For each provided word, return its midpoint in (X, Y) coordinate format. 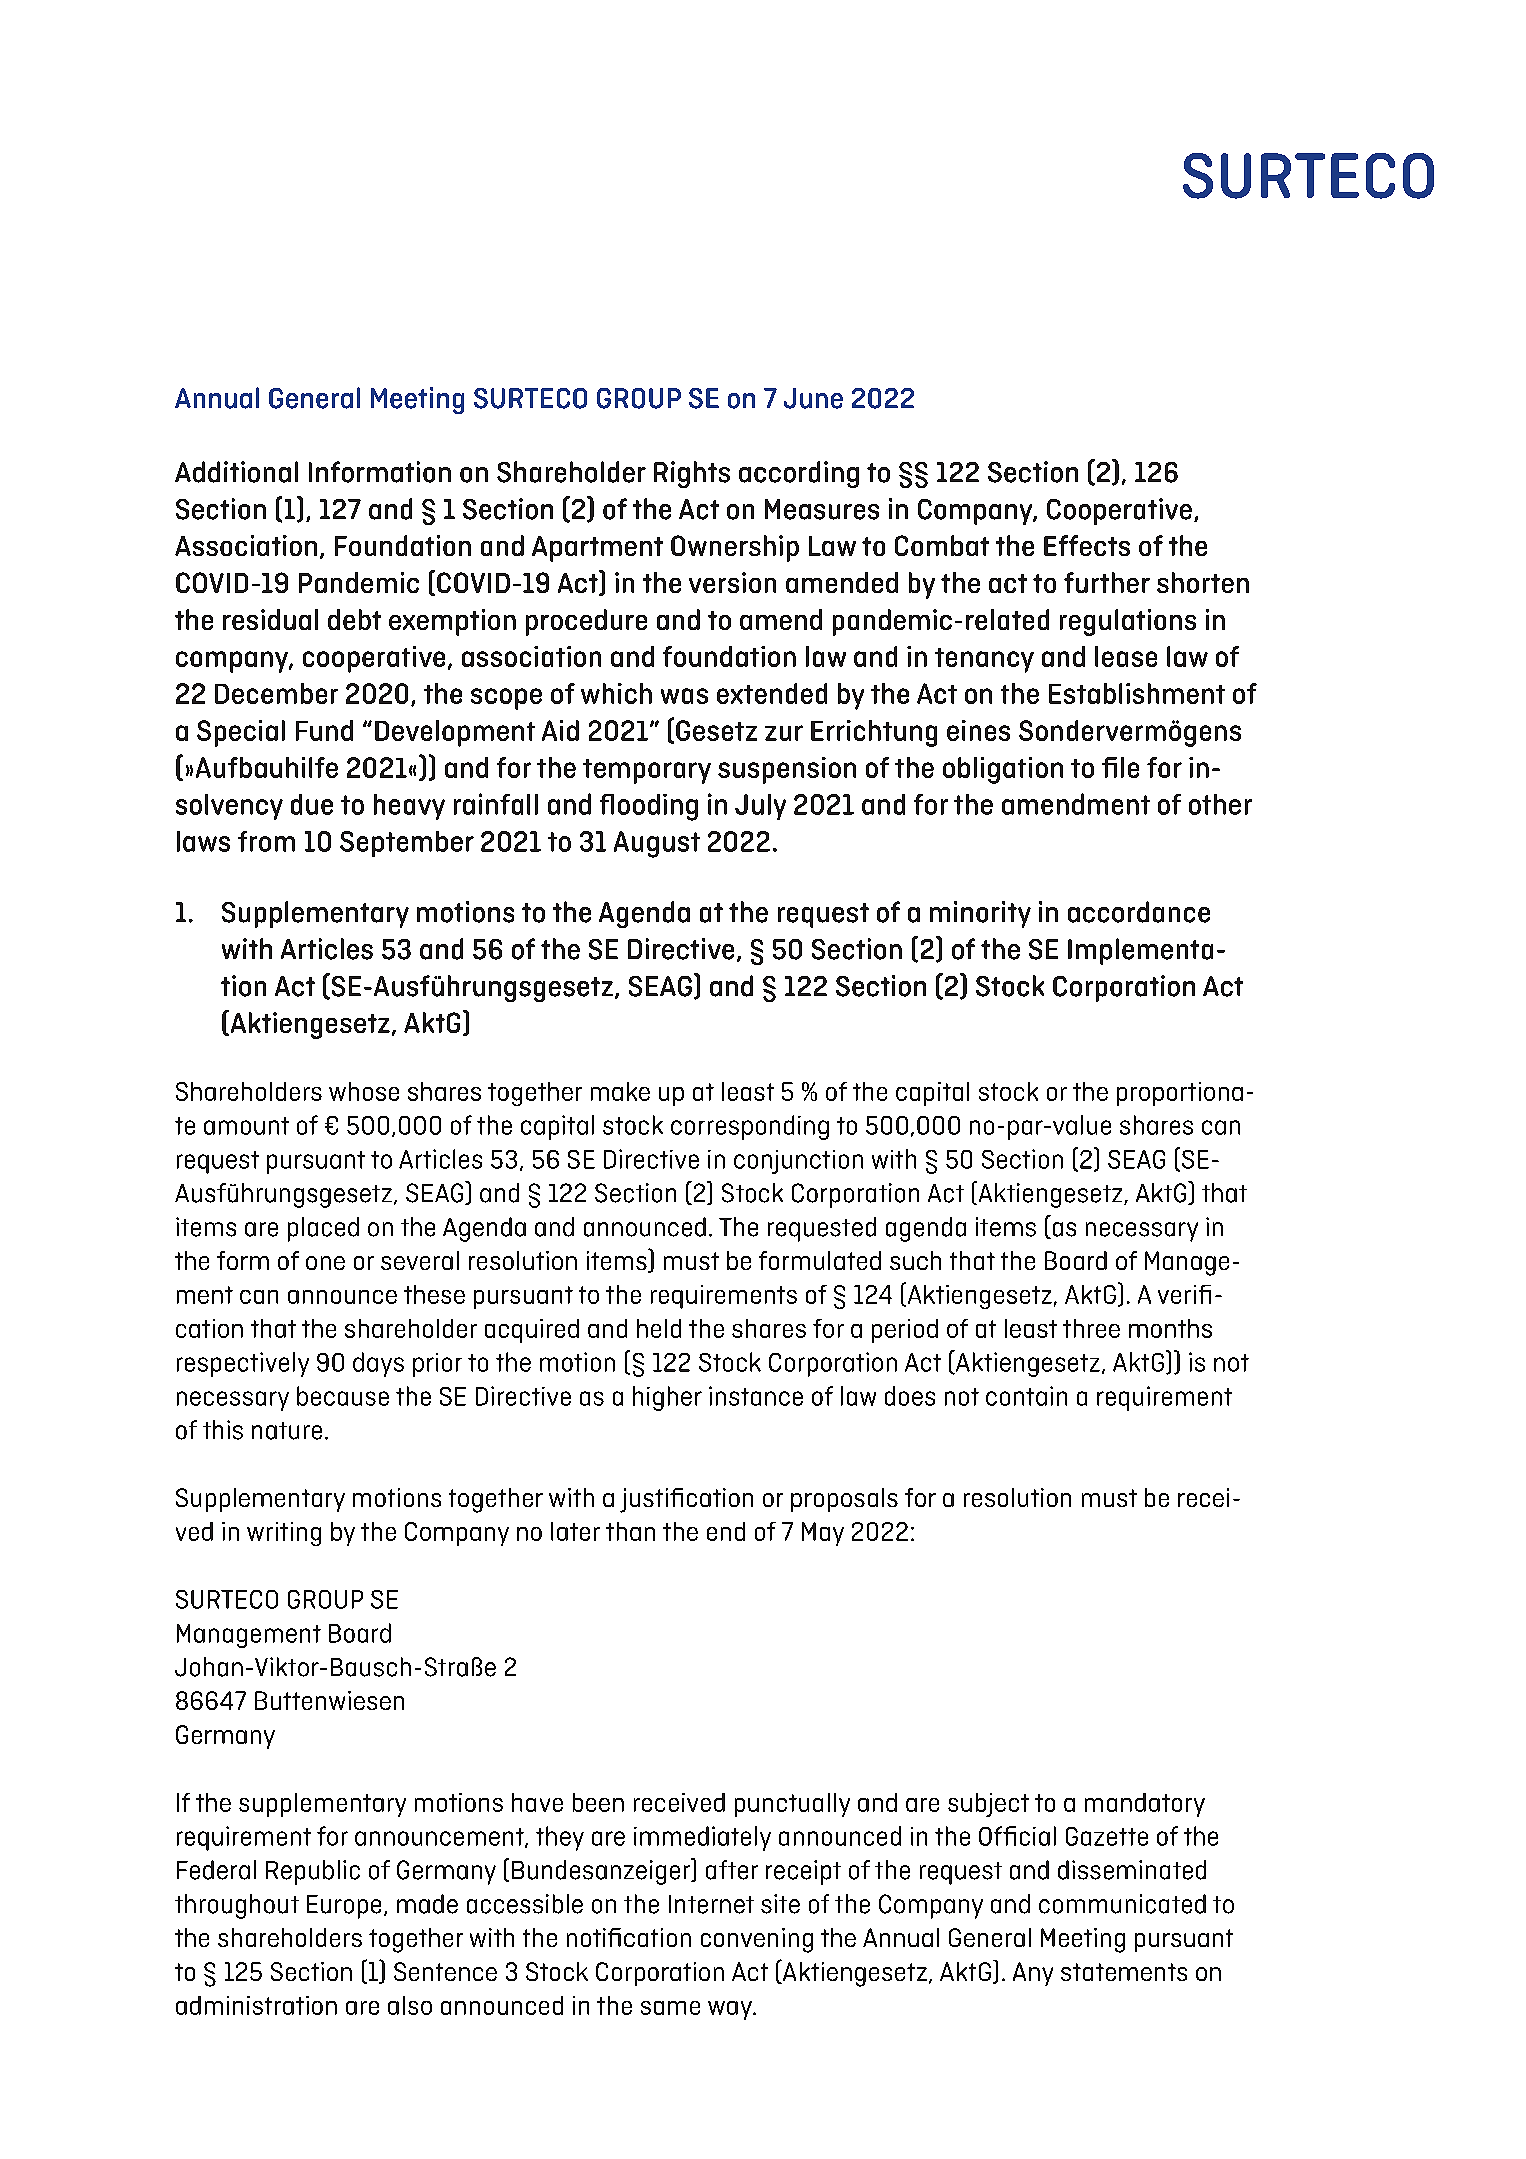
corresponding (750, 1127)
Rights (692, 474)
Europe (344, 1907)
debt (354, 619)
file (1120, 767)
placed (323, 1229)
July (760, 807)
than (630, 1531)
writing (284, 1534)
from (266, 841)
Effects (1087, 545)
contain (1026, 1396)
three (1091, 1328)
